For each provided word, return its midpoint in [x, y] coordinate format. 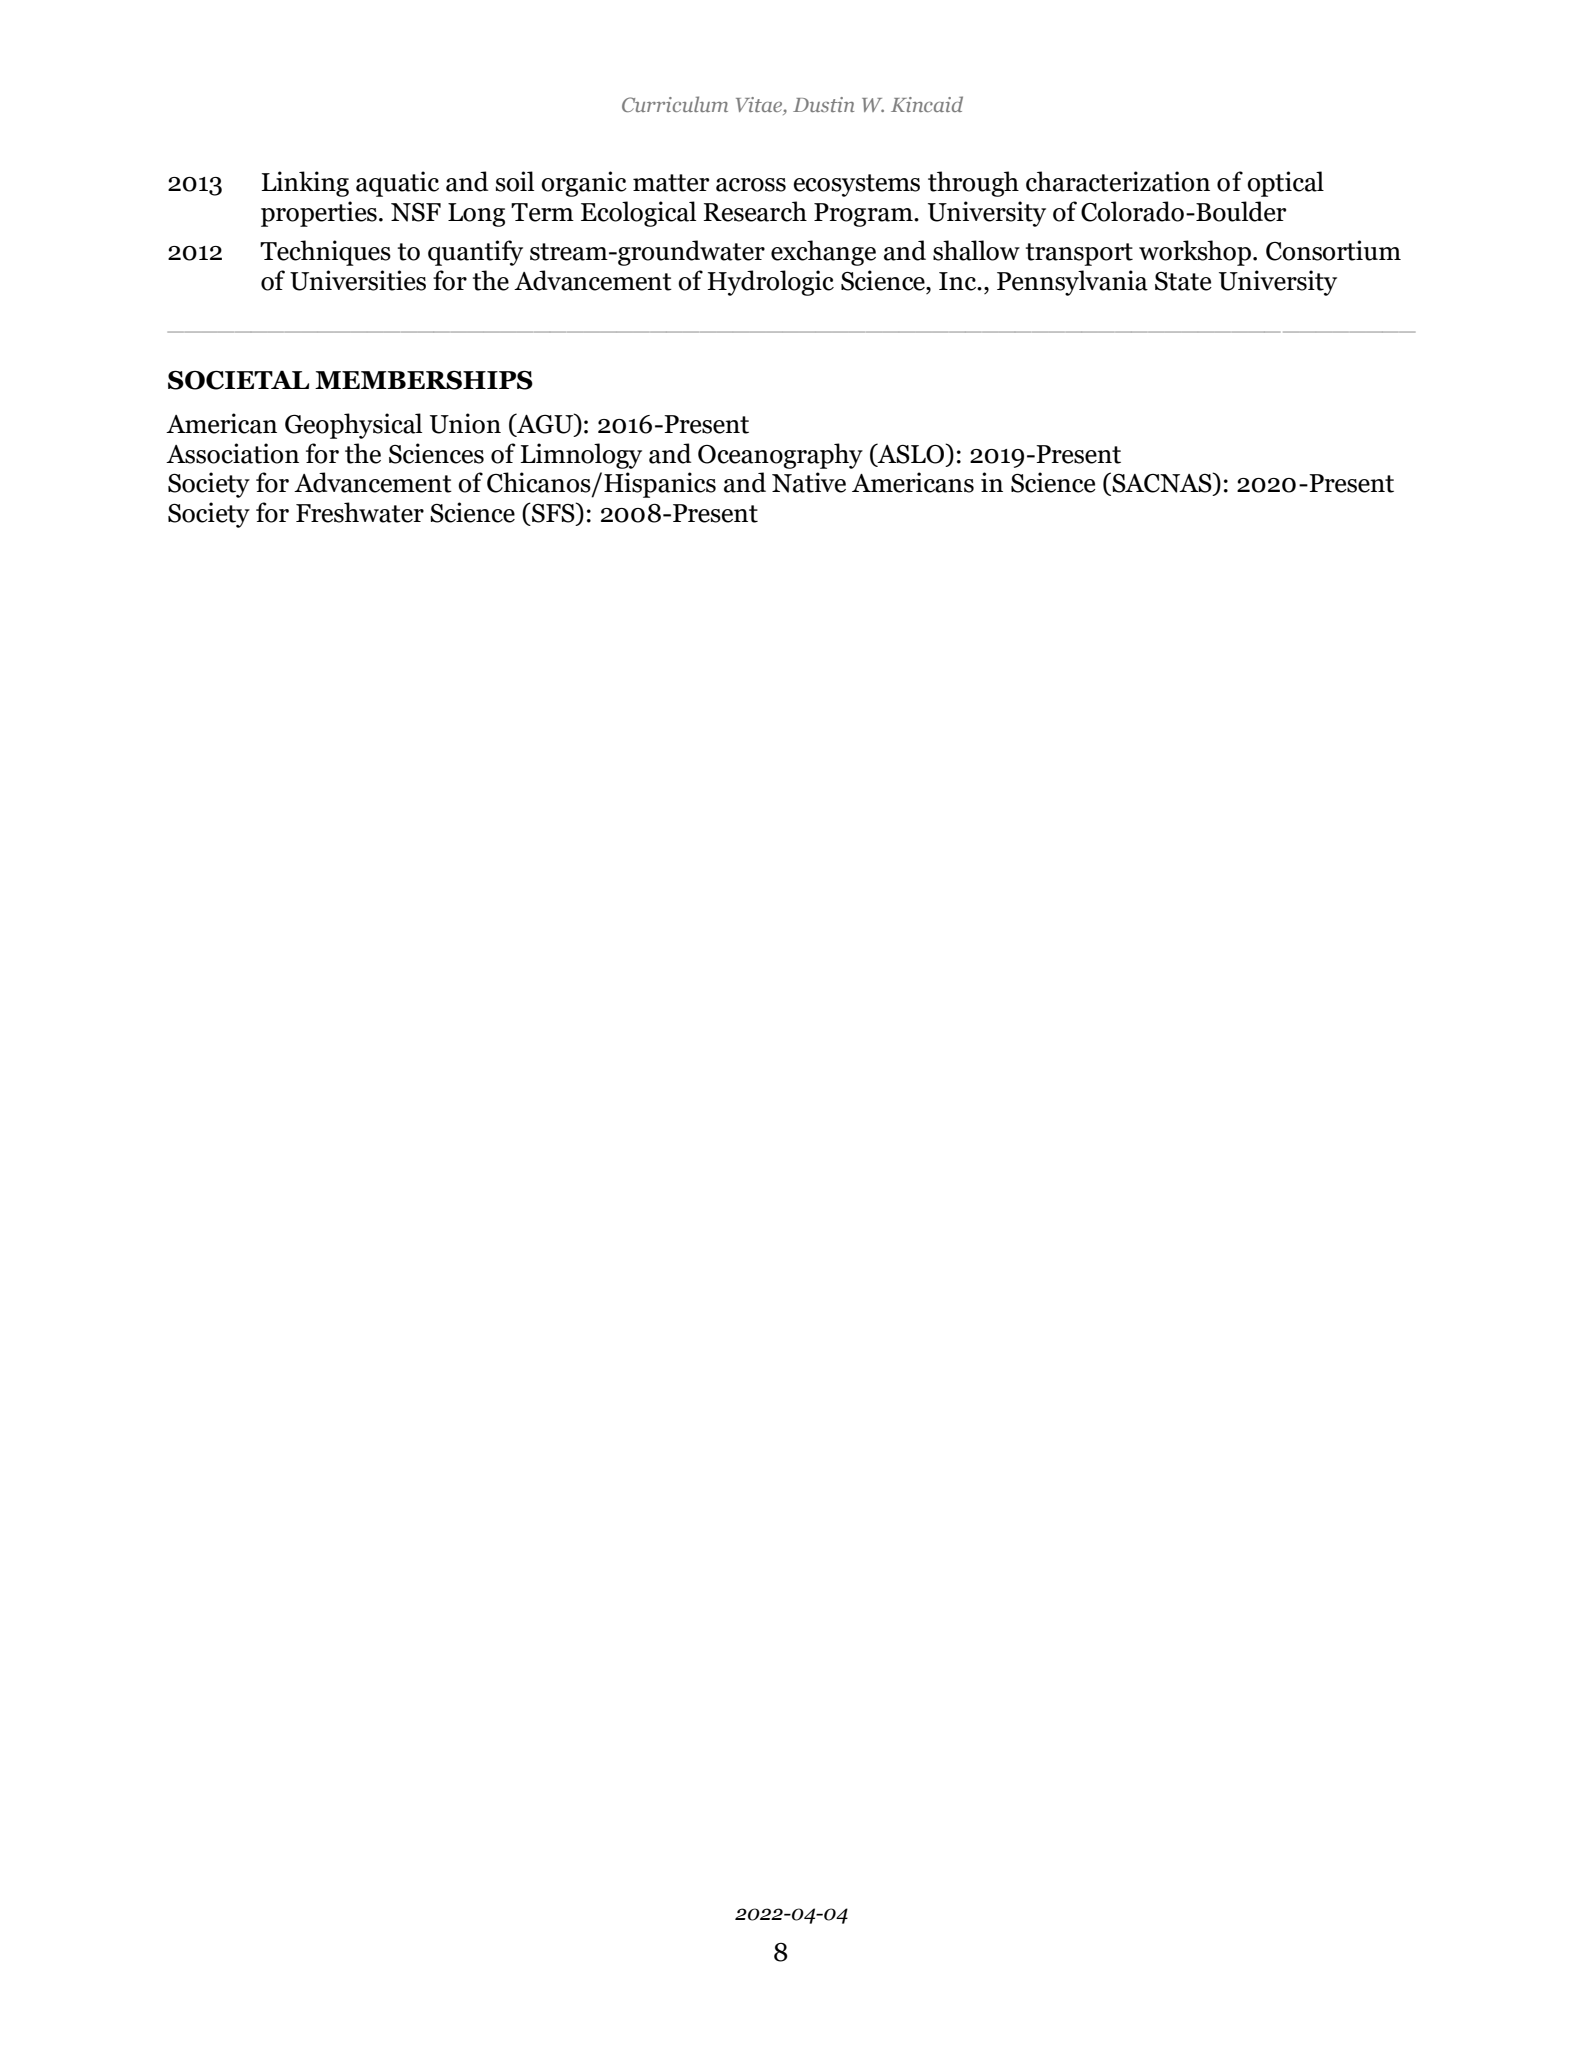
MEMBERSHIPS [424, 380]
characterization [1118, 181]
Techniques [325, 253]
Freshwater [360, 512]
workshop [1195, 253]
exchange [823, 253]
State [1183, 281]
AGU [545, 424]
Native [809, 482]
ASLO [911, 453]
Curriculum [675, 104]
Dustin [823, 104]
